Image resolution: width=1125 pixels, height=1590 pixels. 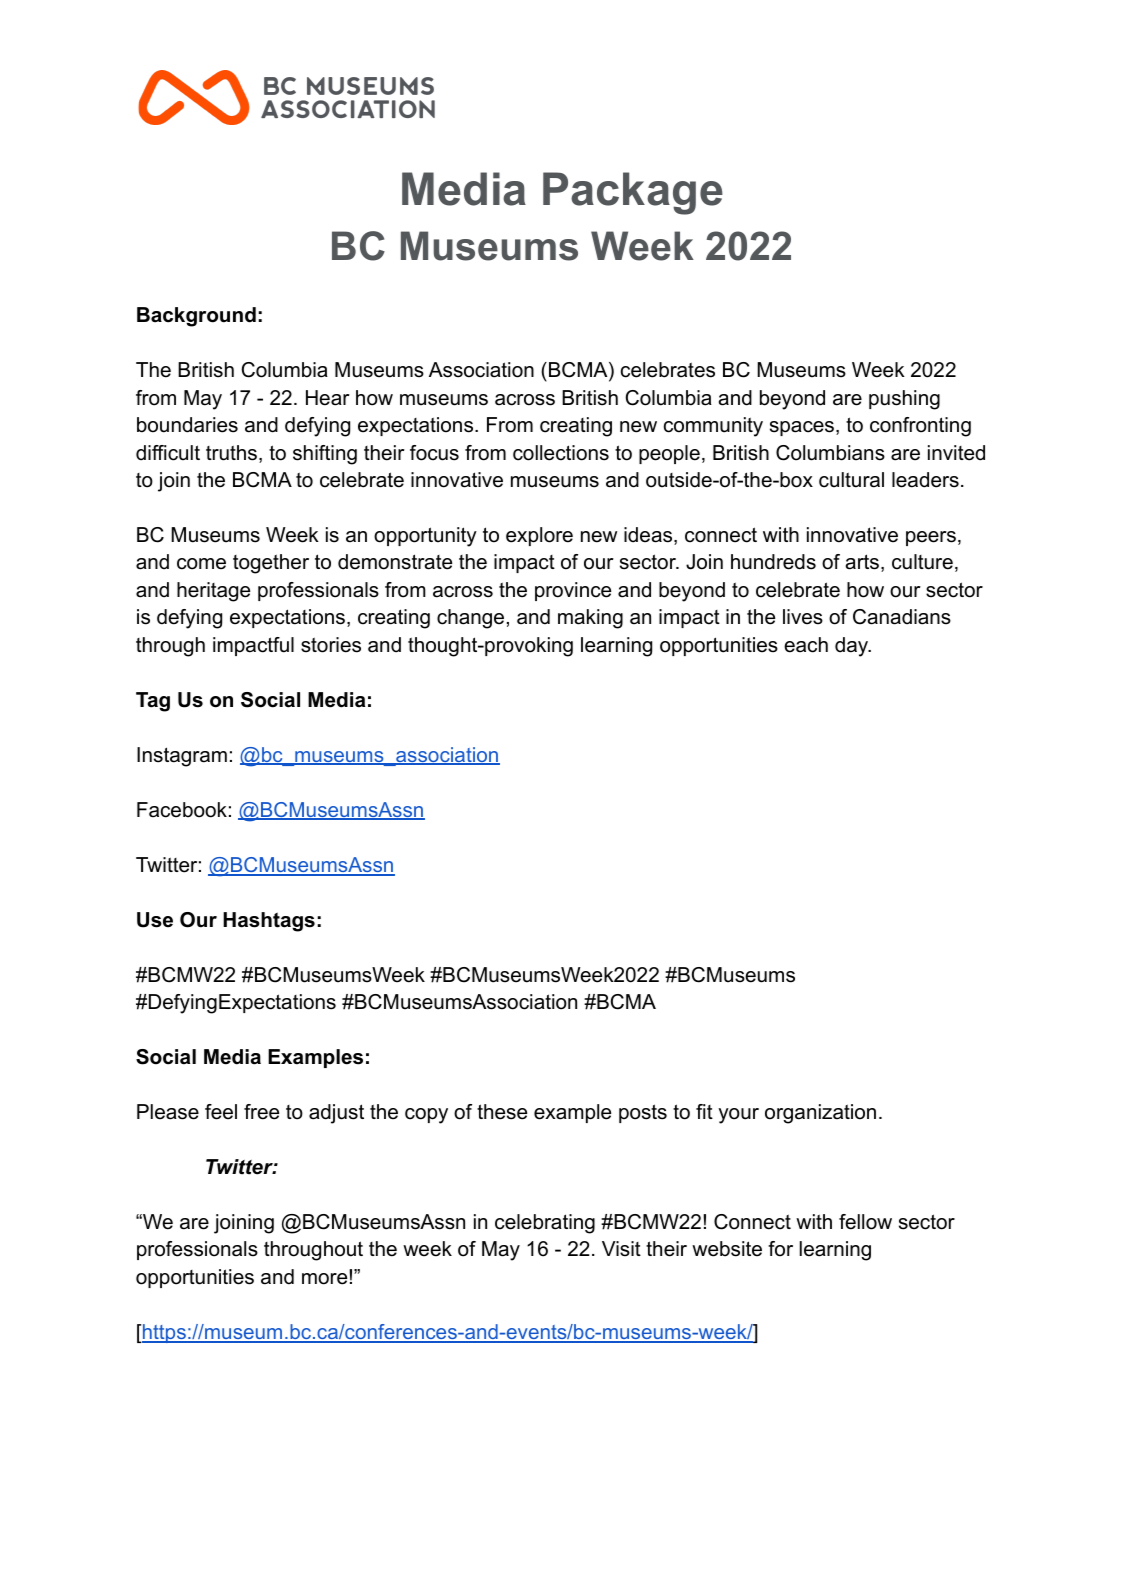 I want to click on day, so click(x=853, y=647).
